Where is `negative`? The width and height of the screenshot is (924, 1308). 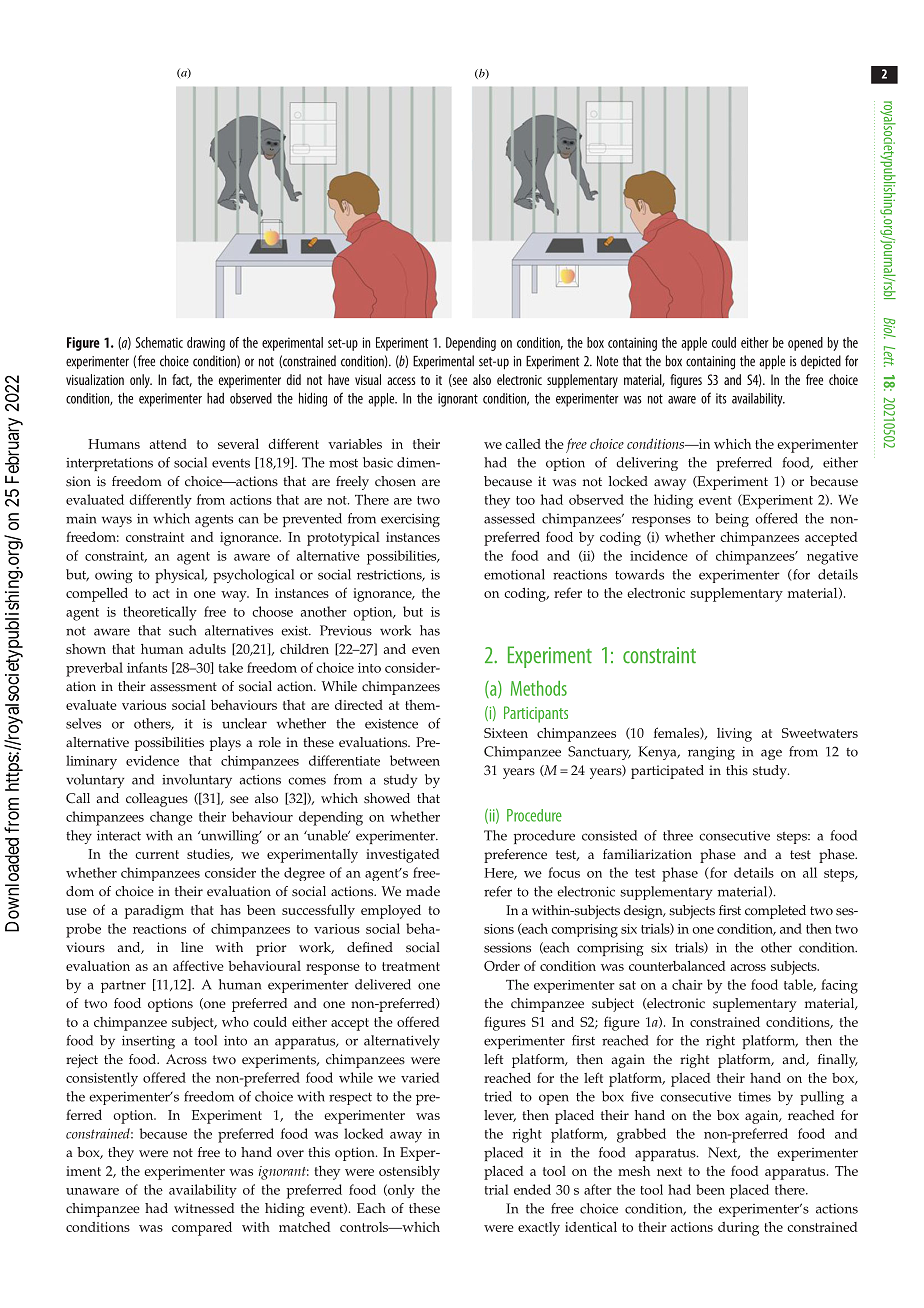
negative is located at coordinates (832, 558).
